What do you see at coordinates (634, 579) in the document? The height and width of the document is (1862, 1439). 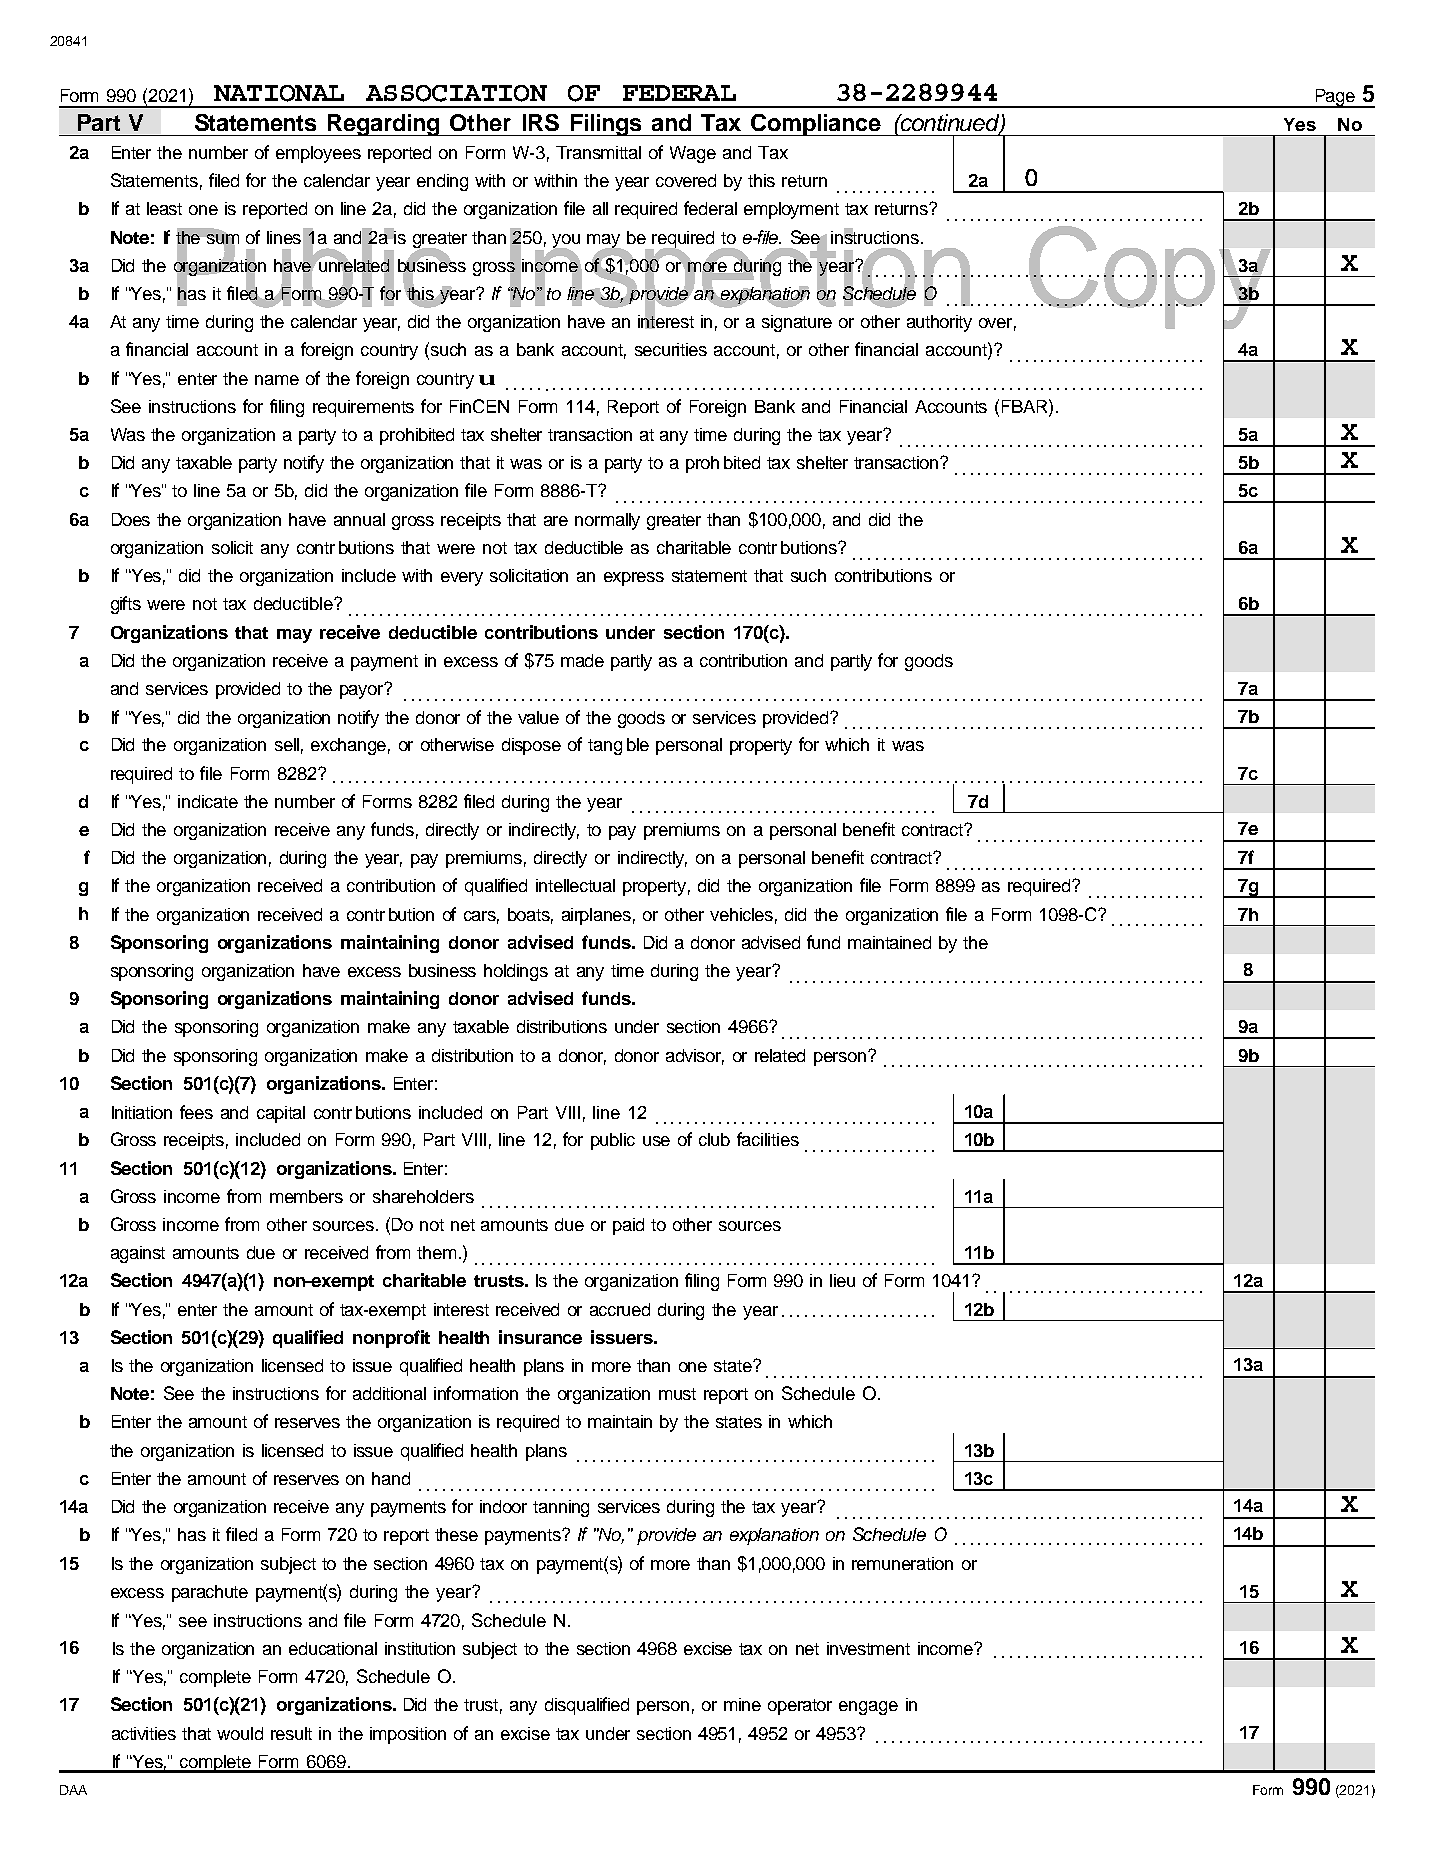 I see `express` at bounding box center [634, 579].
